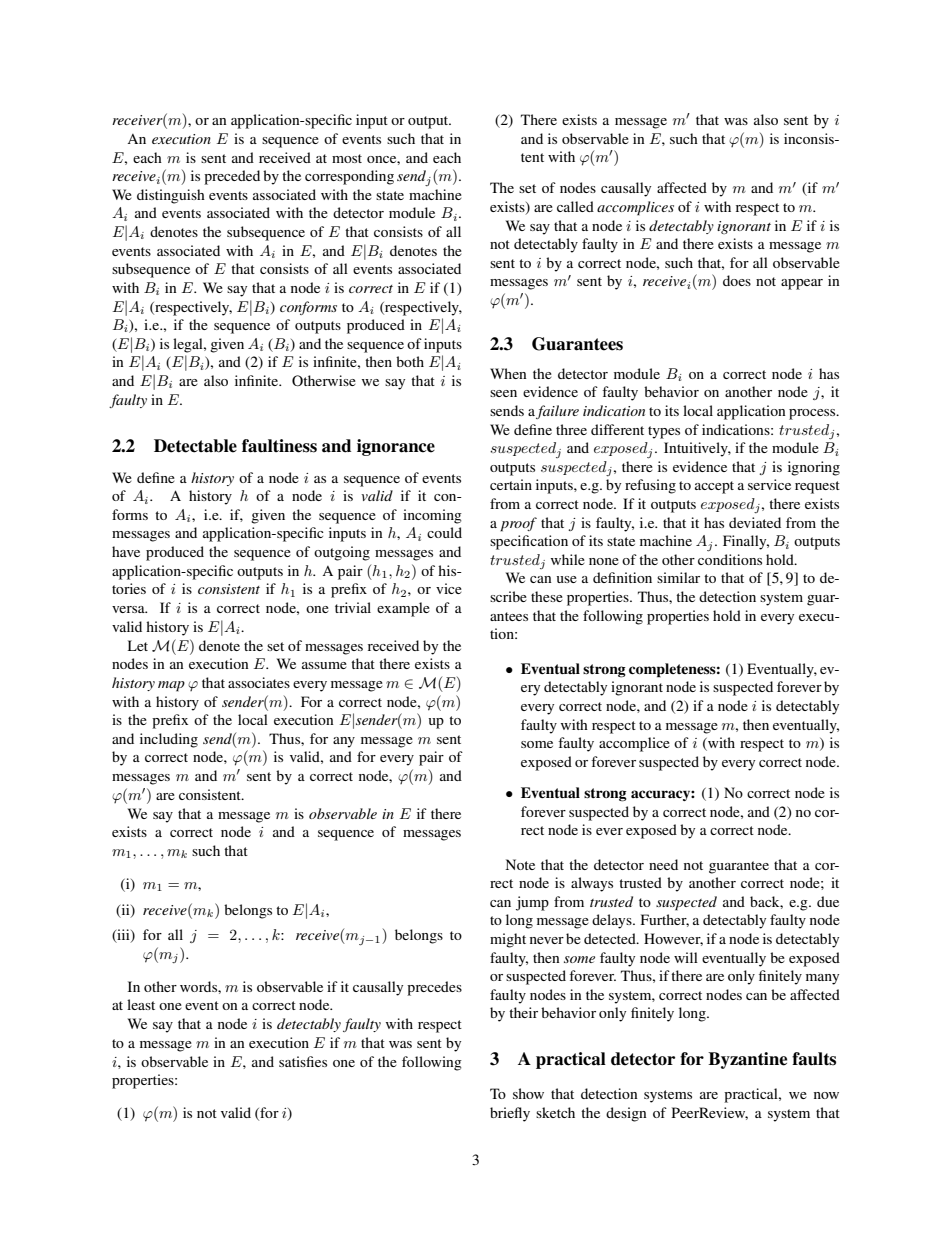 This page has height=1233, width=952. Describe the element at coordinates (403, 609) in the page. I see `example` at that location.
